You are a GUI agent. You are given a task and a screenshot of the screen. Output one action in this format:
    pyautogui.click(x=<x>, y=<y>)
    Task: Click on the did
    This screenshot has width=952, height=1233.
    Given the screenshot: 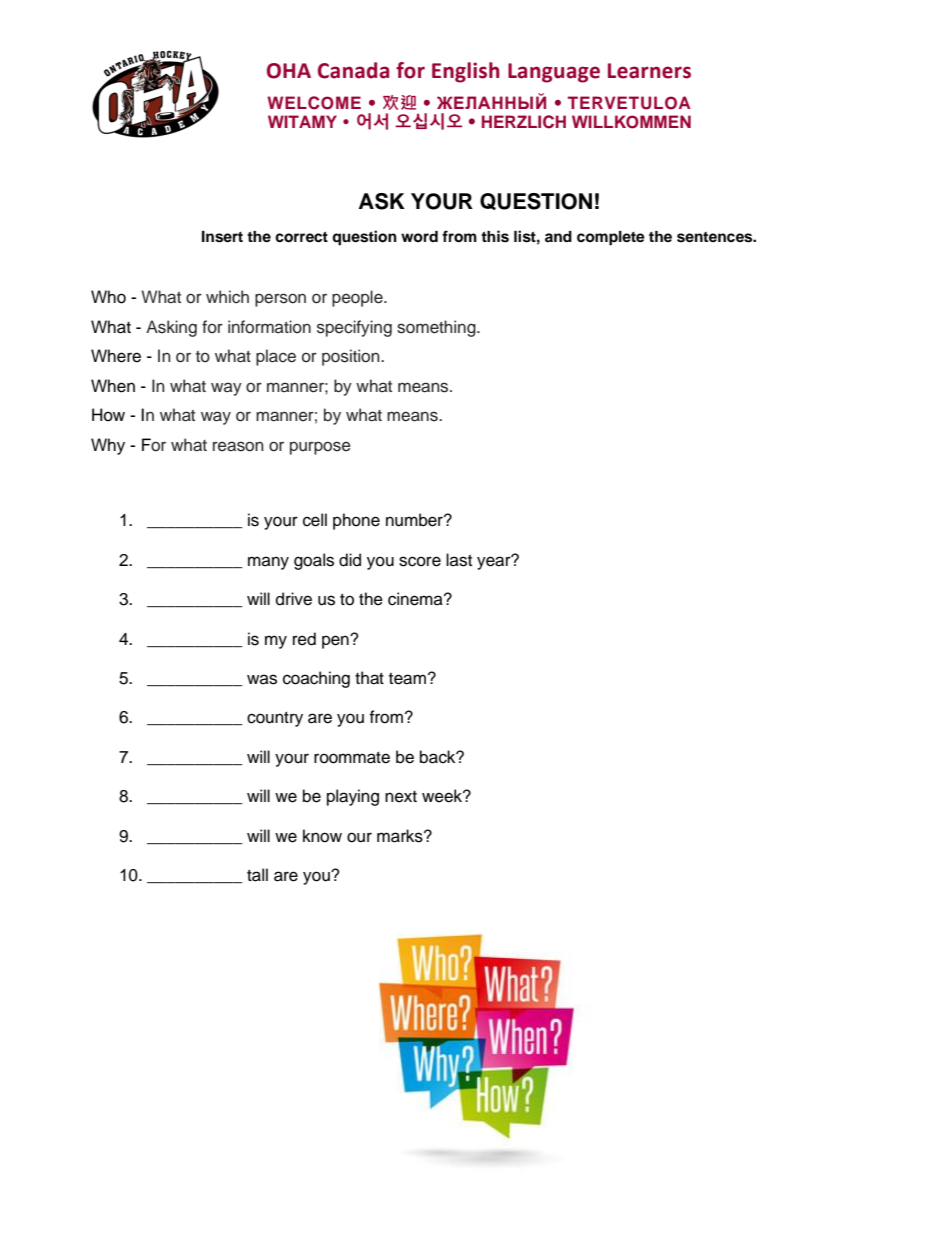 What is the action you would take?
    pyautogui.click(x=350, y=560)
